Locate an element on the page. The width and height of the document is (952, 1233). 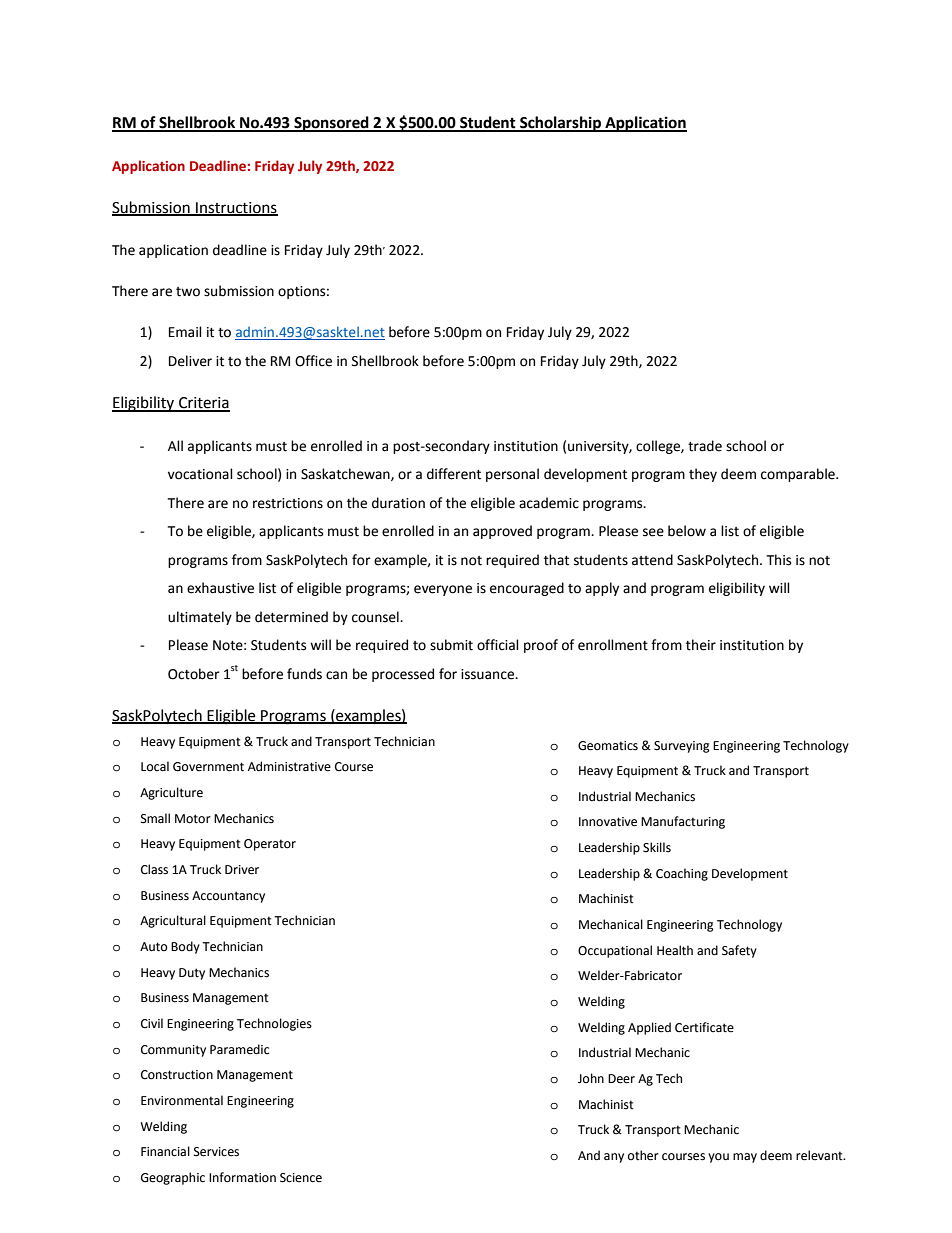
Scholarship is located at coordinates (561, 124).
